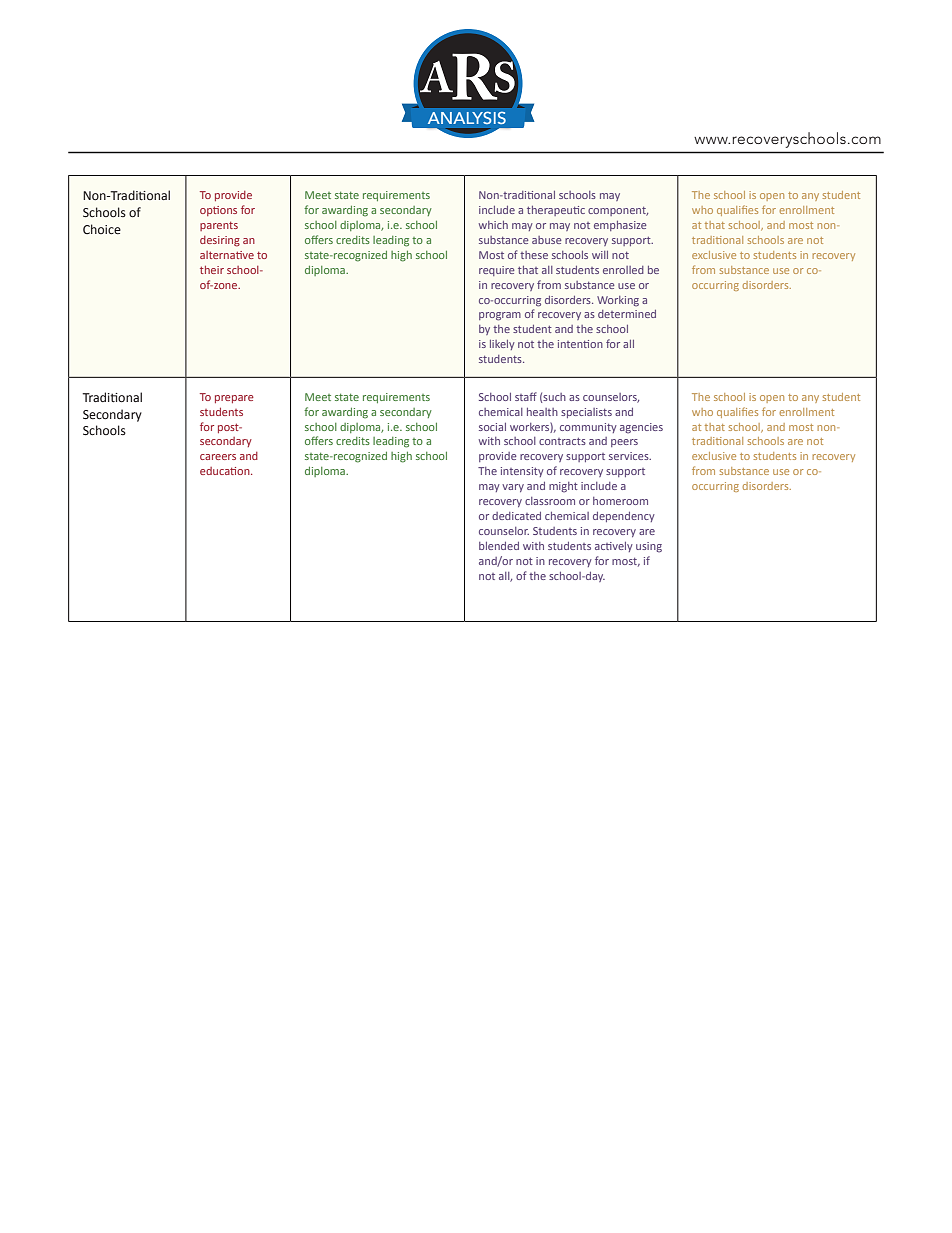  I want to click on prepare, so click(234, 399).
